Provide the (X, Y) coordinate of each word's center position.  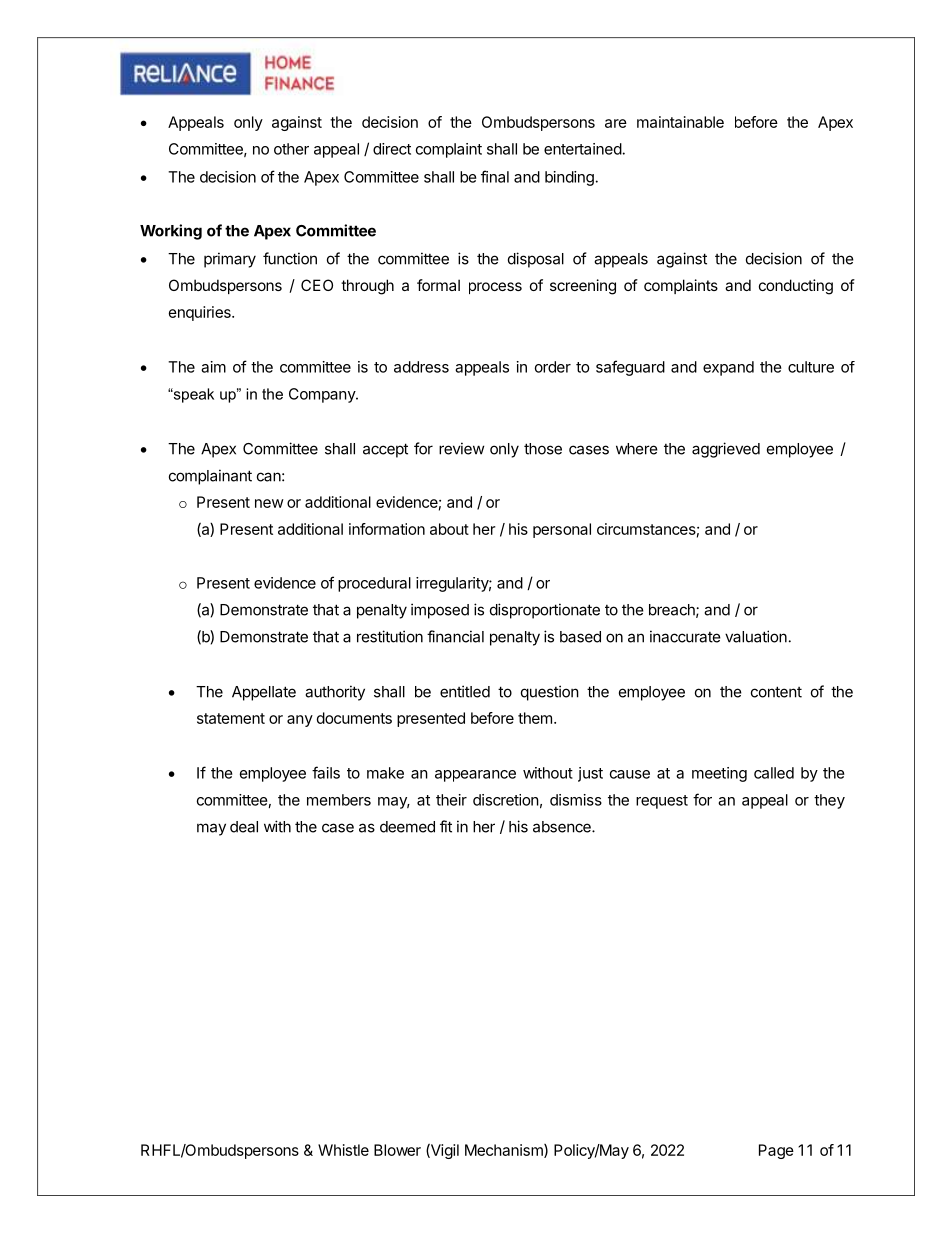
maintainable (680, 122)
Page (776, 1151)
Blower (397, 1150)
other (291, 149)
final (495, 176)
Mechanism (505, 1151)
